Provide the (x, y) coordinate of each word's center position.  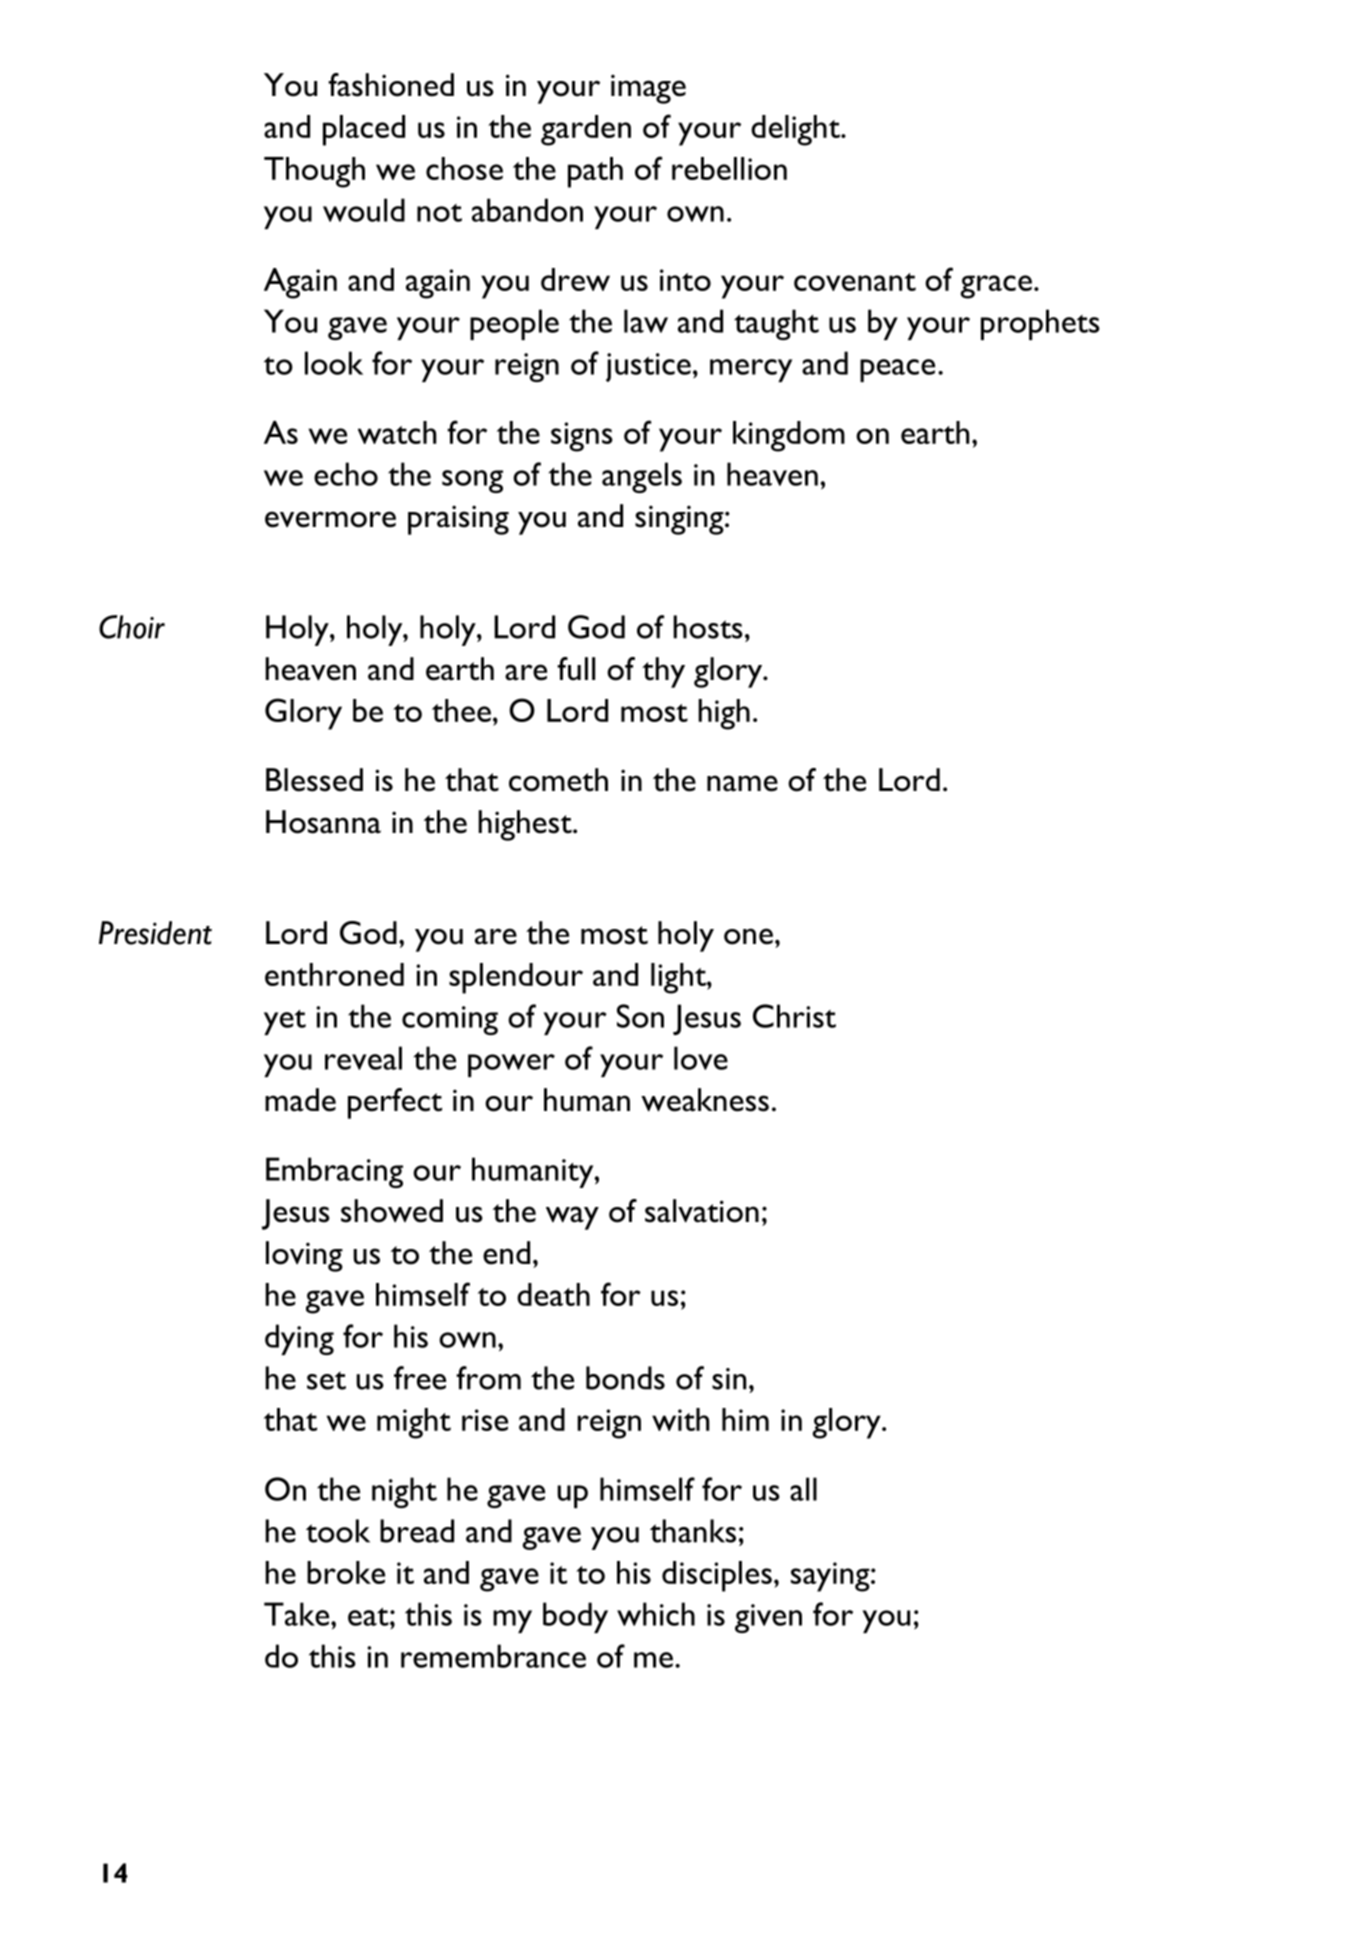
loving (304, 1256)
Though (314, 172)
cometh (558, 780)
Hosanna (323, 822)
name (742, 783)
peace (897, 370)
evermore (330, 519)
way (572, 1218)
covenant (855, 282)
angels (642, 477)
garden (586, 130)
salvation (702, 1211)
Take (298, 1614)
